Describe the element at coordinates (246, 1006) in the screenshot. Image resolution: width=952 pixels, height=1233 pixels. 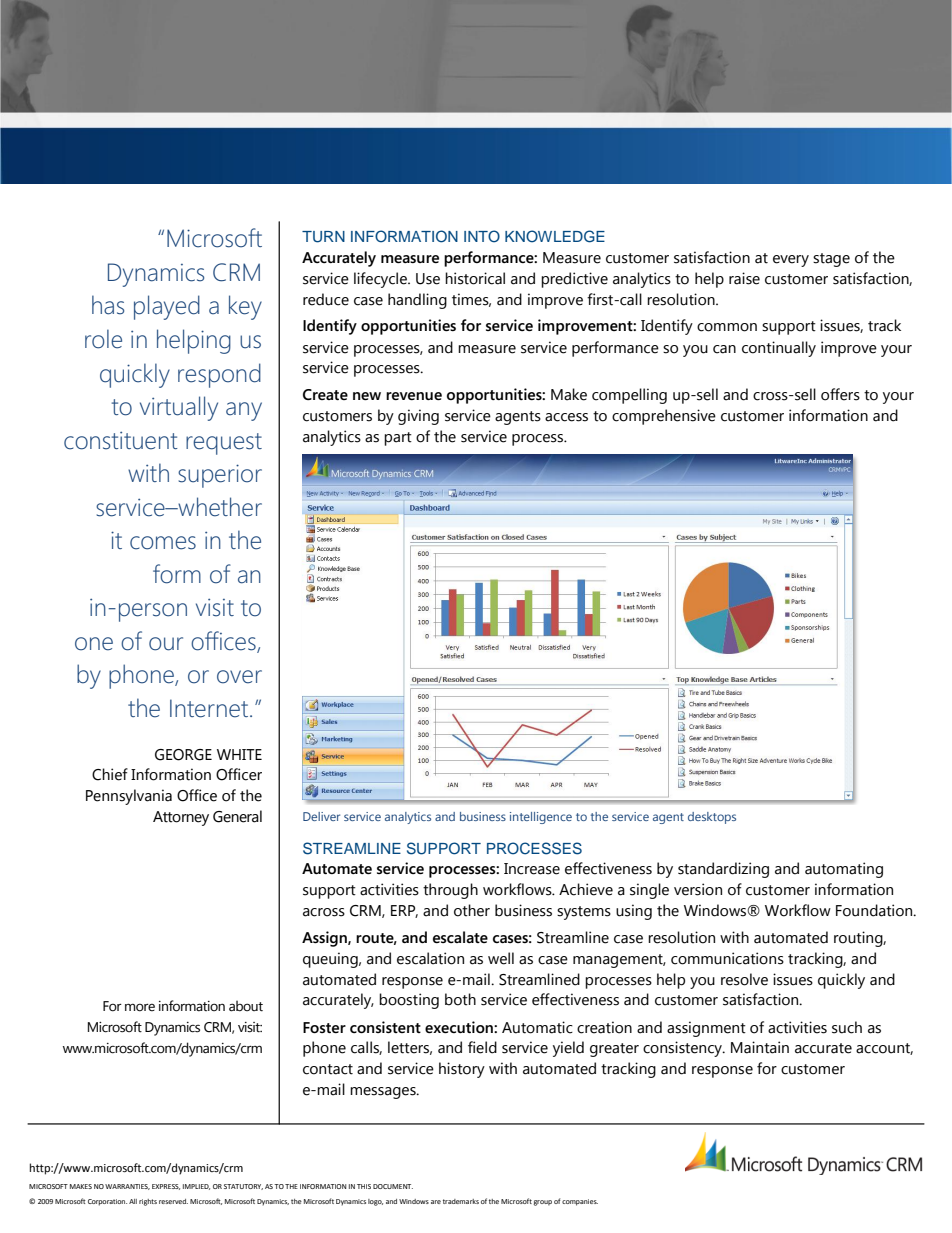
I see `about` at that location.
